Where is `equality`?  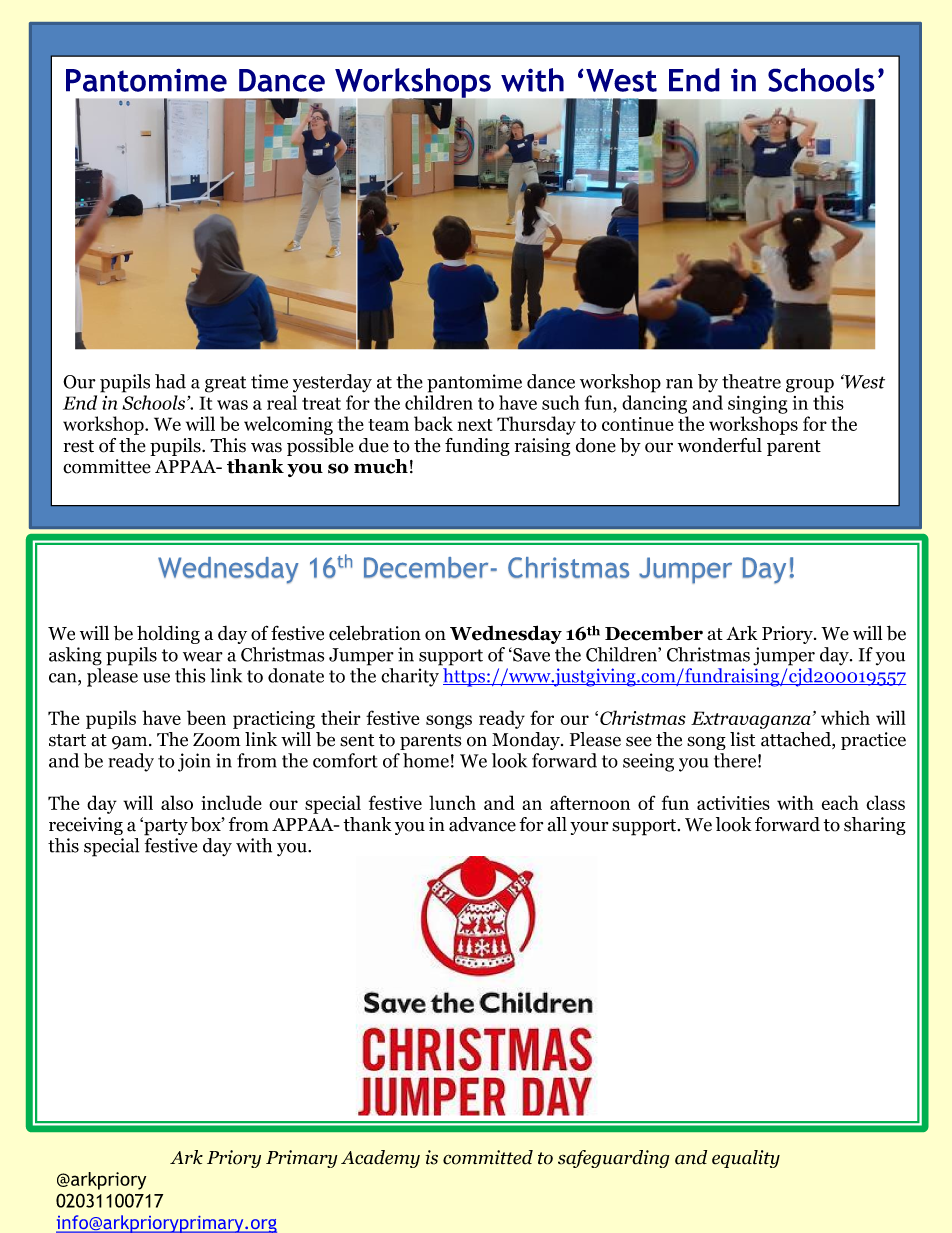
equality is located at coordinates (746, 1159).
